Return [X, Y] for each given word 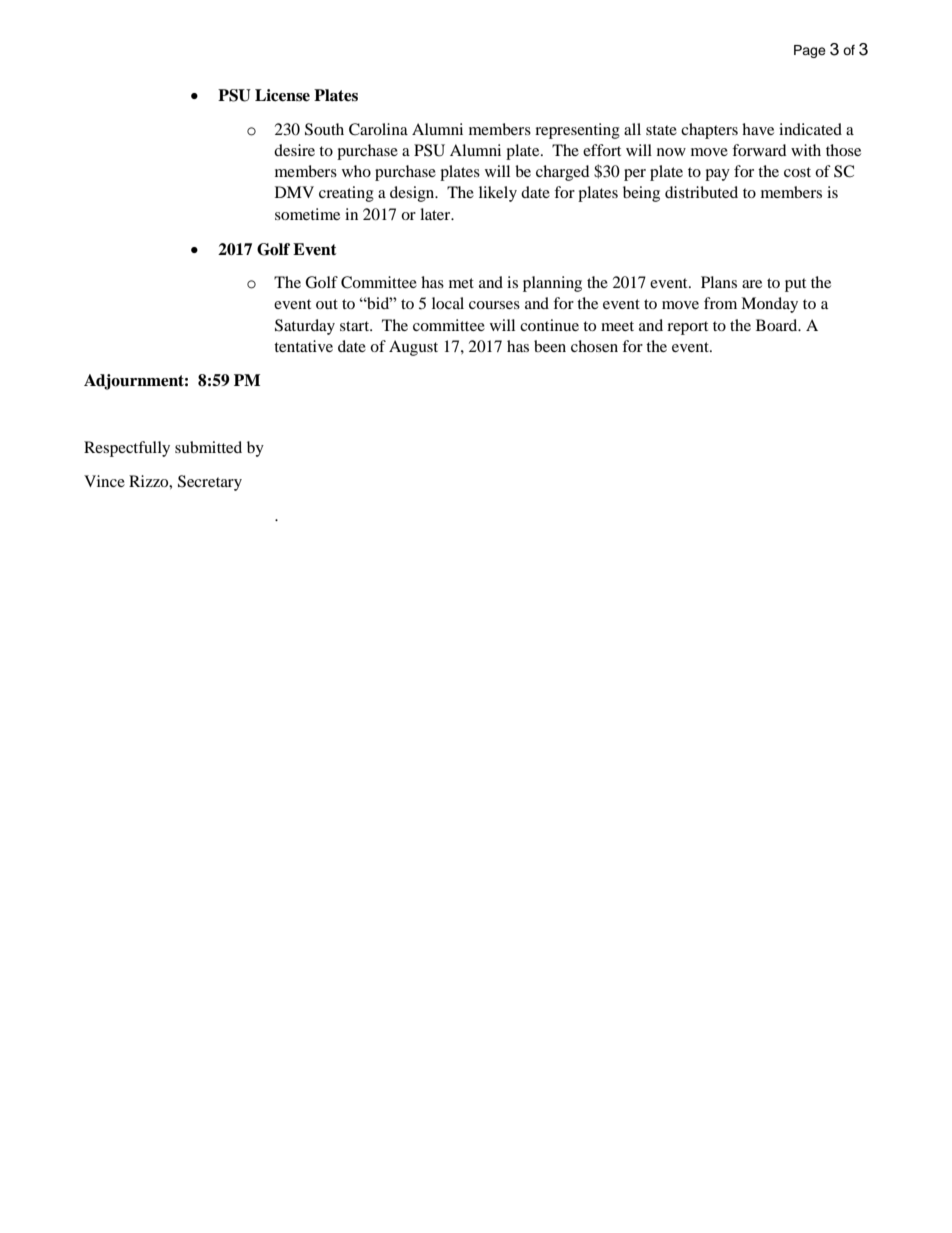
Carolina [378, 129]
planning [552, 284]
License [282, 95]
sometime [307, 214]
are [752, 284]
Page [810, 51]
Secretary [210, 483]
